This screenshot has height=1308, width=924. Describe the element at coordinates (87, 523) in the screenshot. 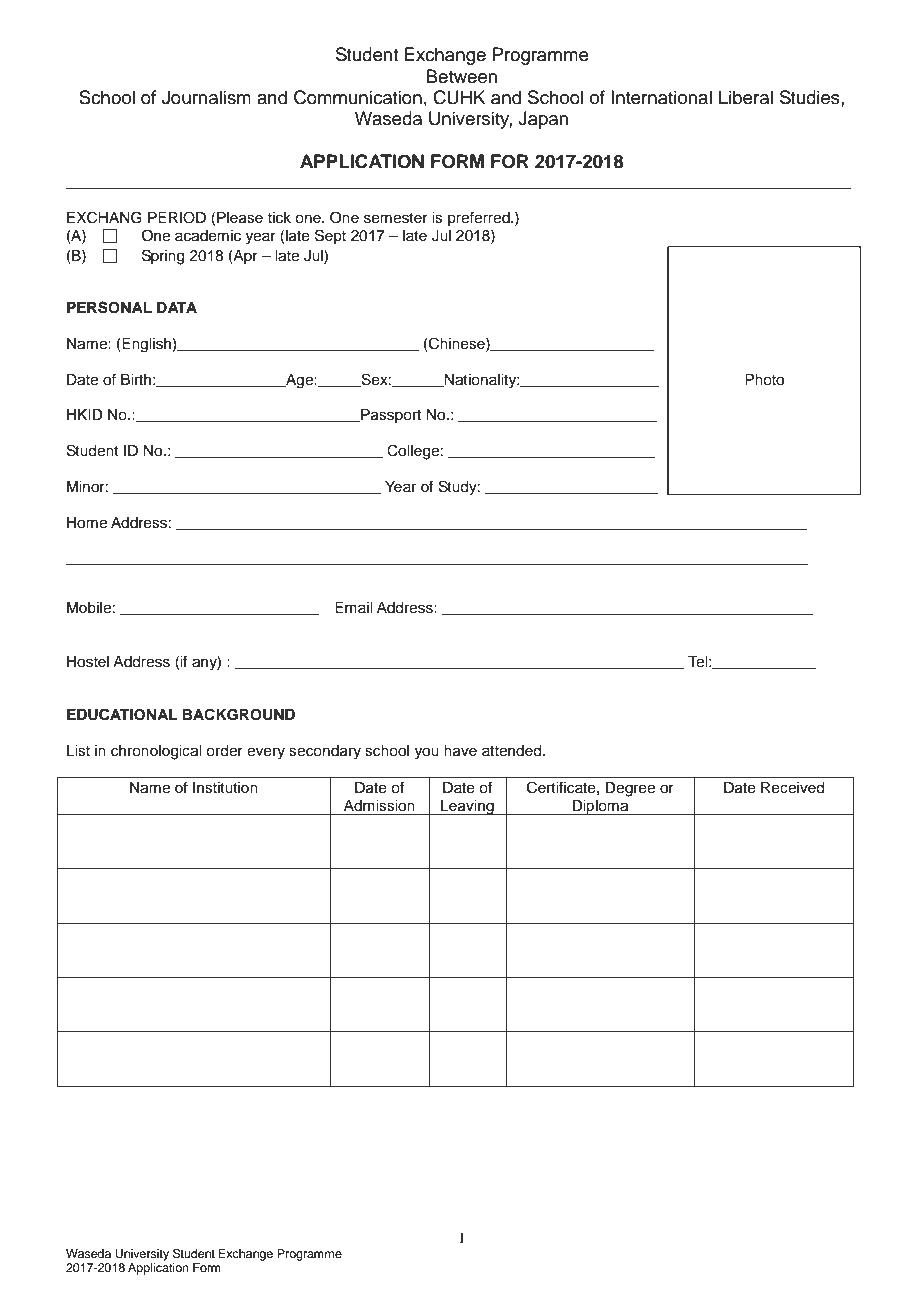

I see `Home` at that location.
